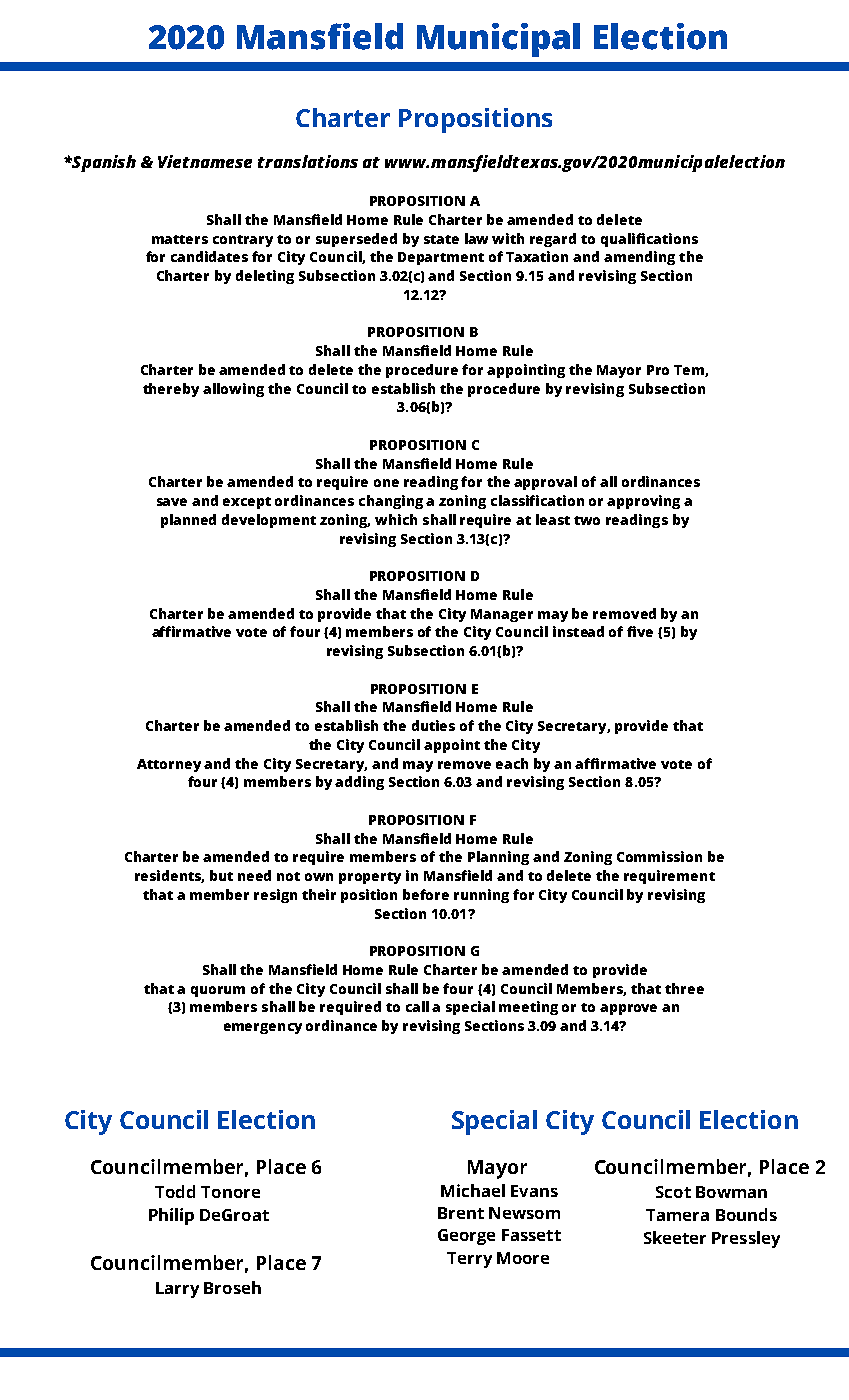 This screenshot has width=849, height=1400. What do you see at coordinates (177, 1290) in the screenshot?
I see `Larry` at bounding box center [177, 1290].
